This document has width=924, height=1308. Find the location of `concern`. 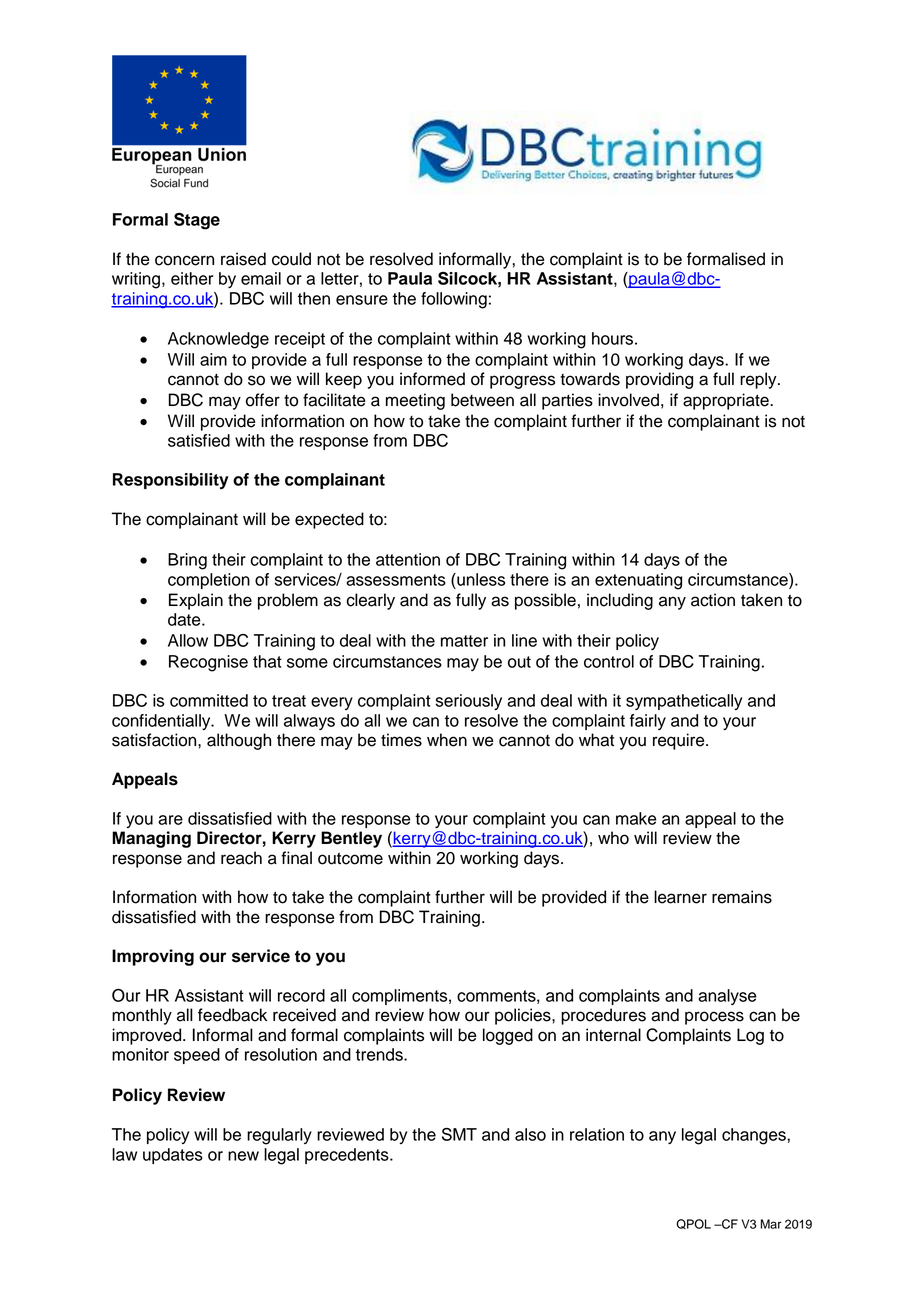

concern is located at coordinates (184, 260).
